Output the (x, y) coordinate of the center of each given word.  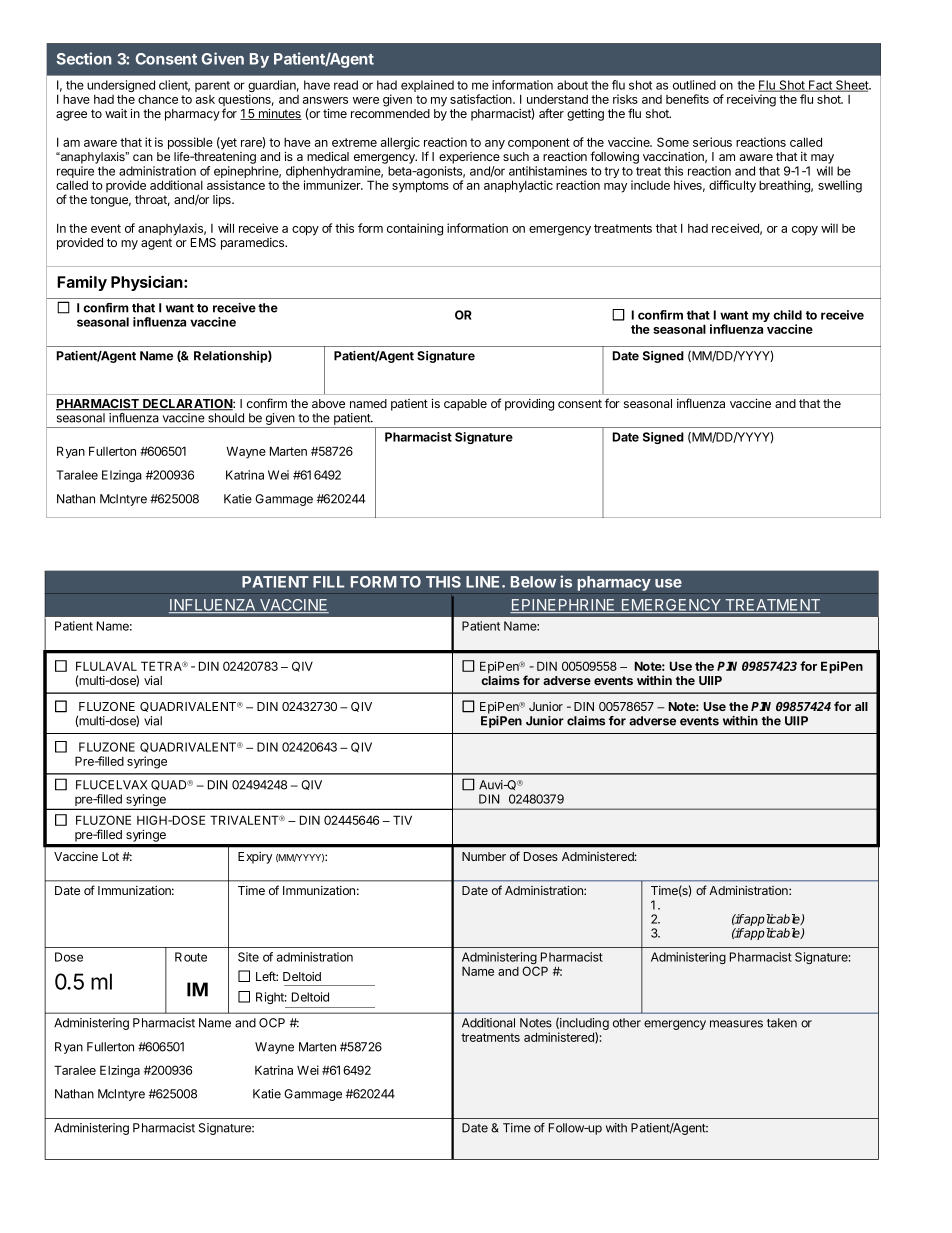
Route (191, 957)
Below (533, 582)
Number (484, 856)
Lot (110, 856)
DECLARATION (187, 405)
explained (427, 86)
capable (465, 405)
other (627, 1023)
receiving (751, 100)
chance (158, 99)
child (787, 315)
